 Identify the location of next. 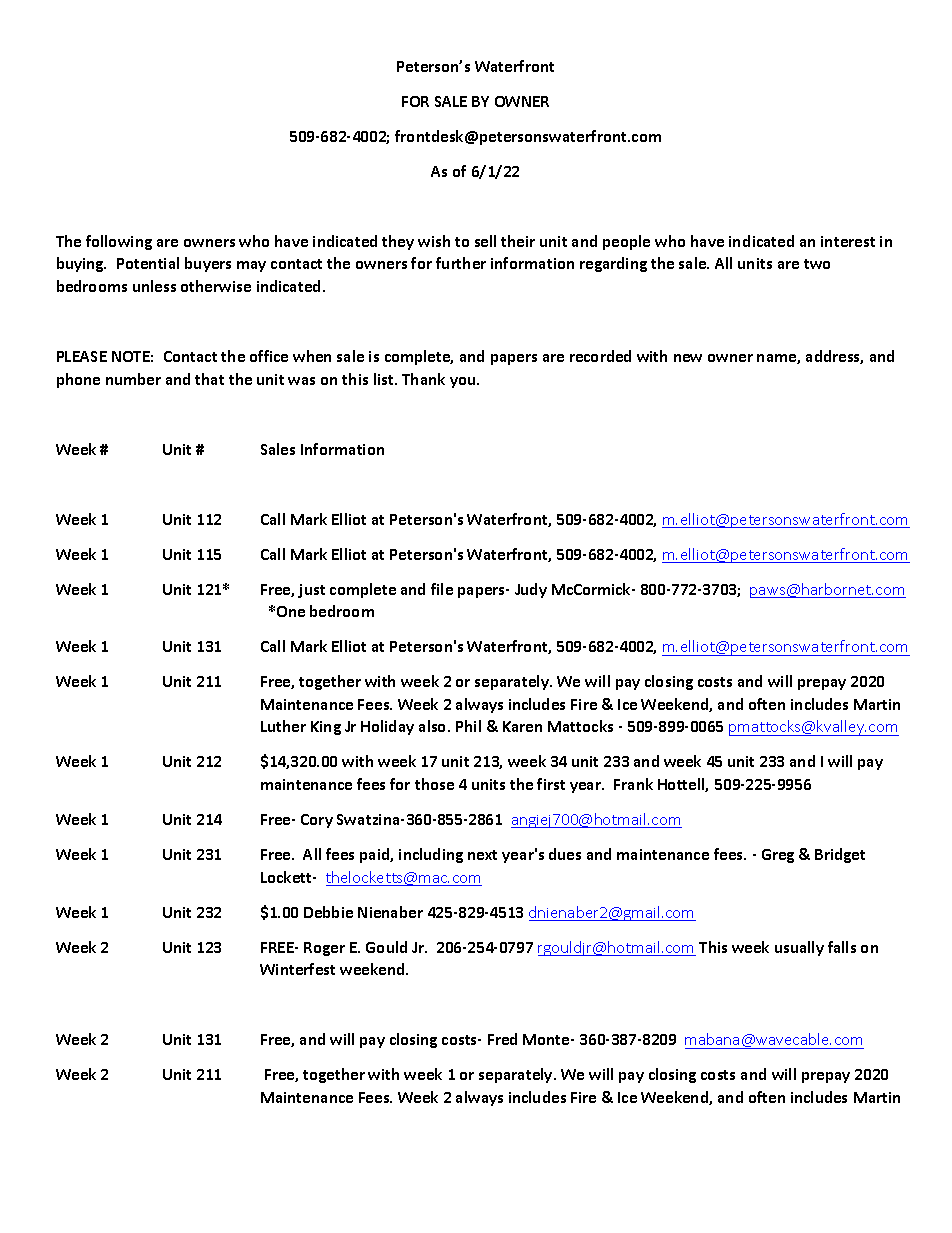
(482, 855).
